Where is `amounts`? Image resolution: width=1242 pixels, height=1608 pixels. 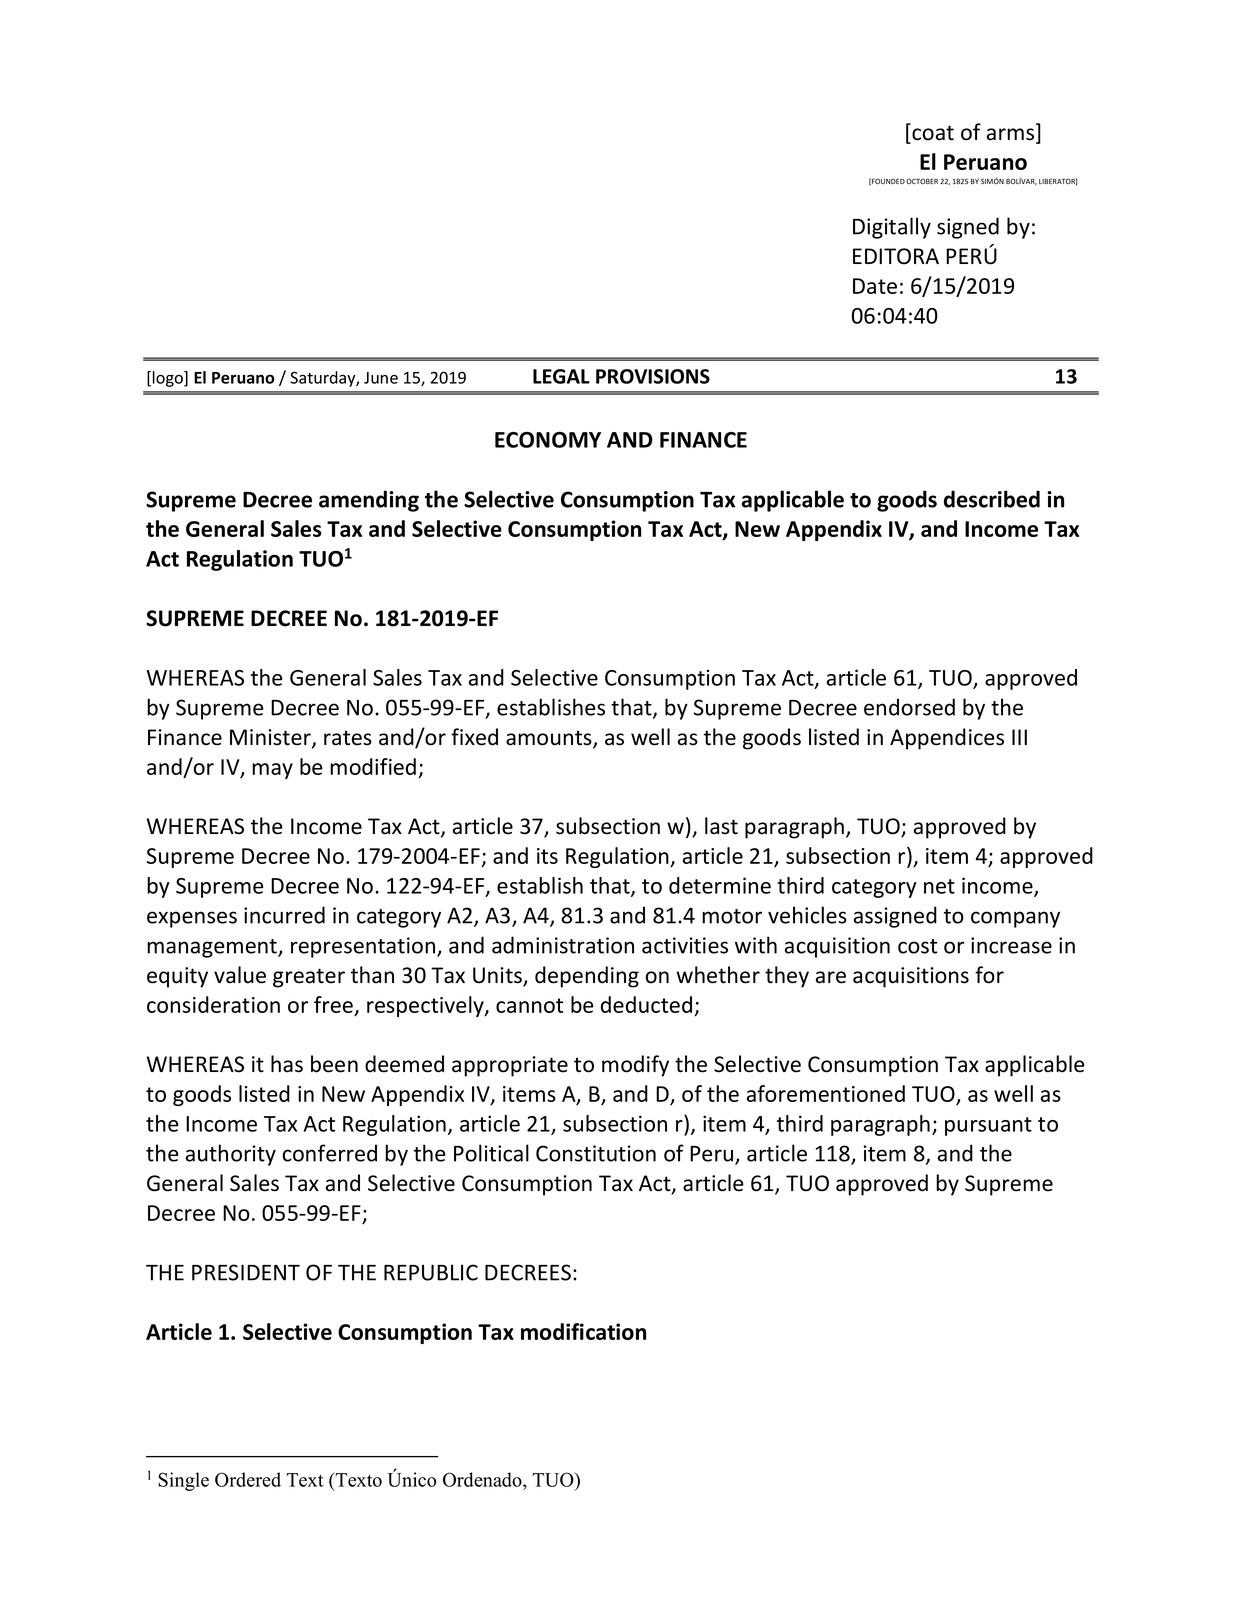
amounts is located at coordinates (550, 739).
